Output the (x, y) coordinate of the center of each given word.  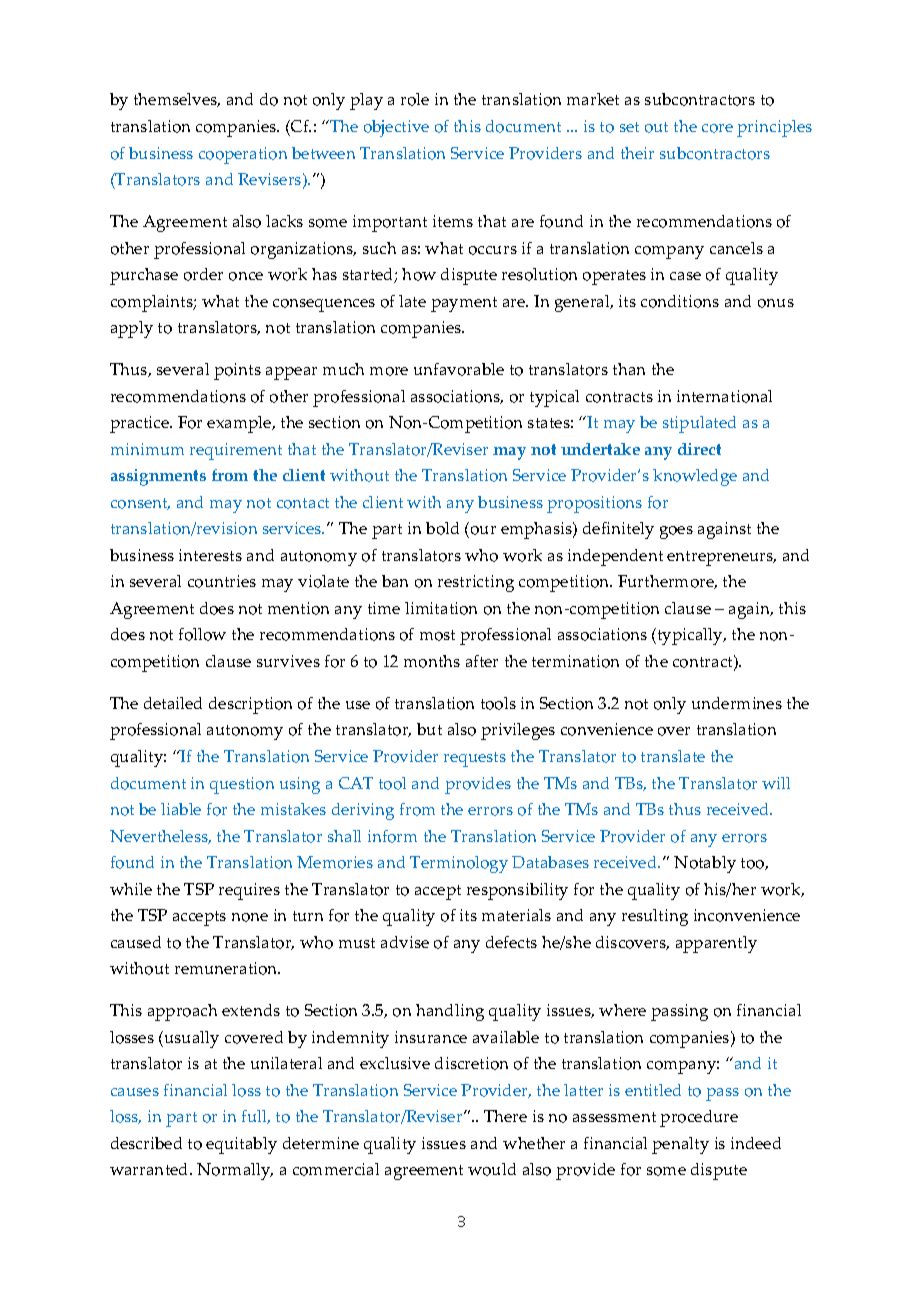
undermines (737, 703)
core (717, 128)
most (437, 635)
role (415, 99)
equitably (241, 1145)
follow (202, 634)
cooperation (243, 155)
